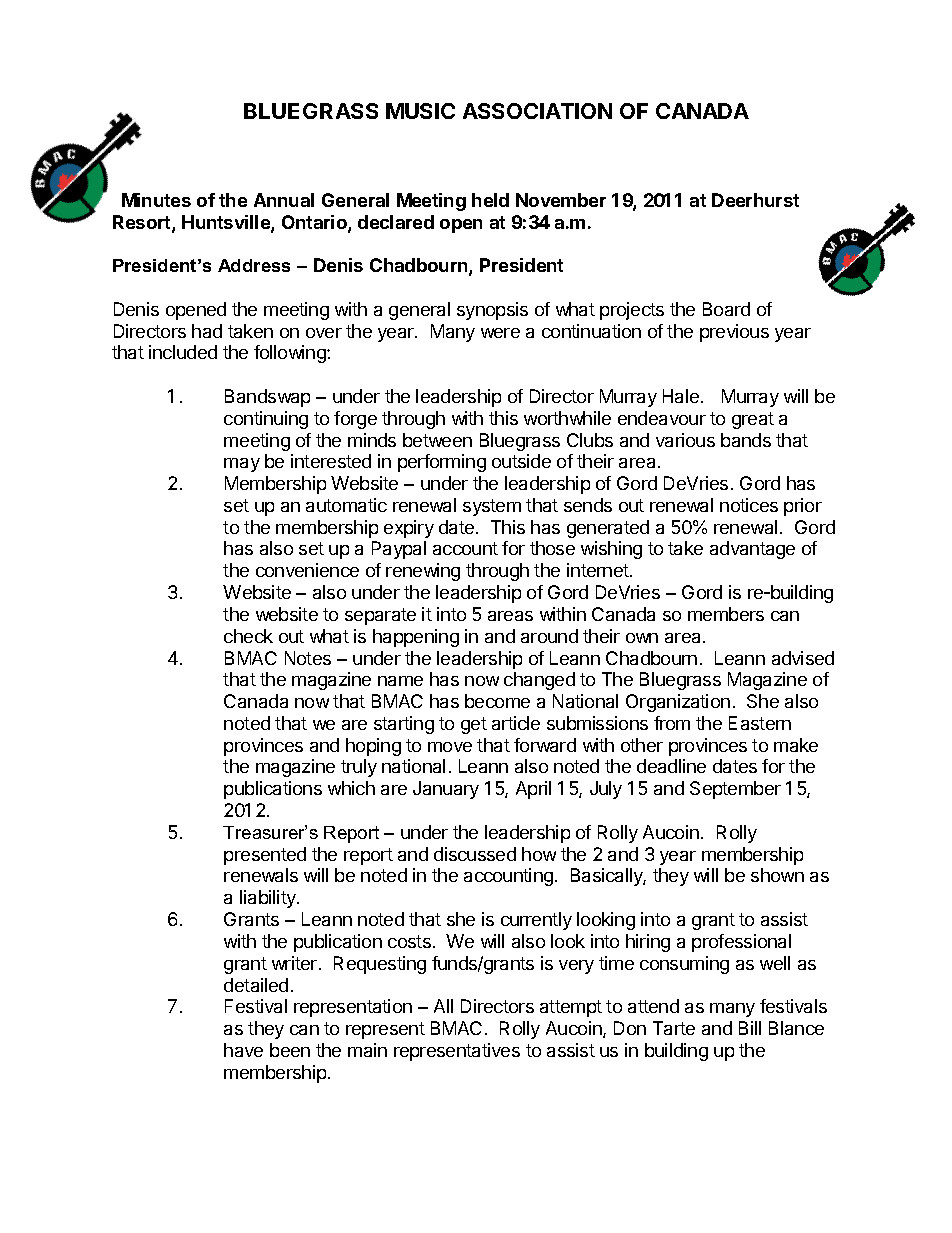  I want to click on have, so click(243, 1050).
